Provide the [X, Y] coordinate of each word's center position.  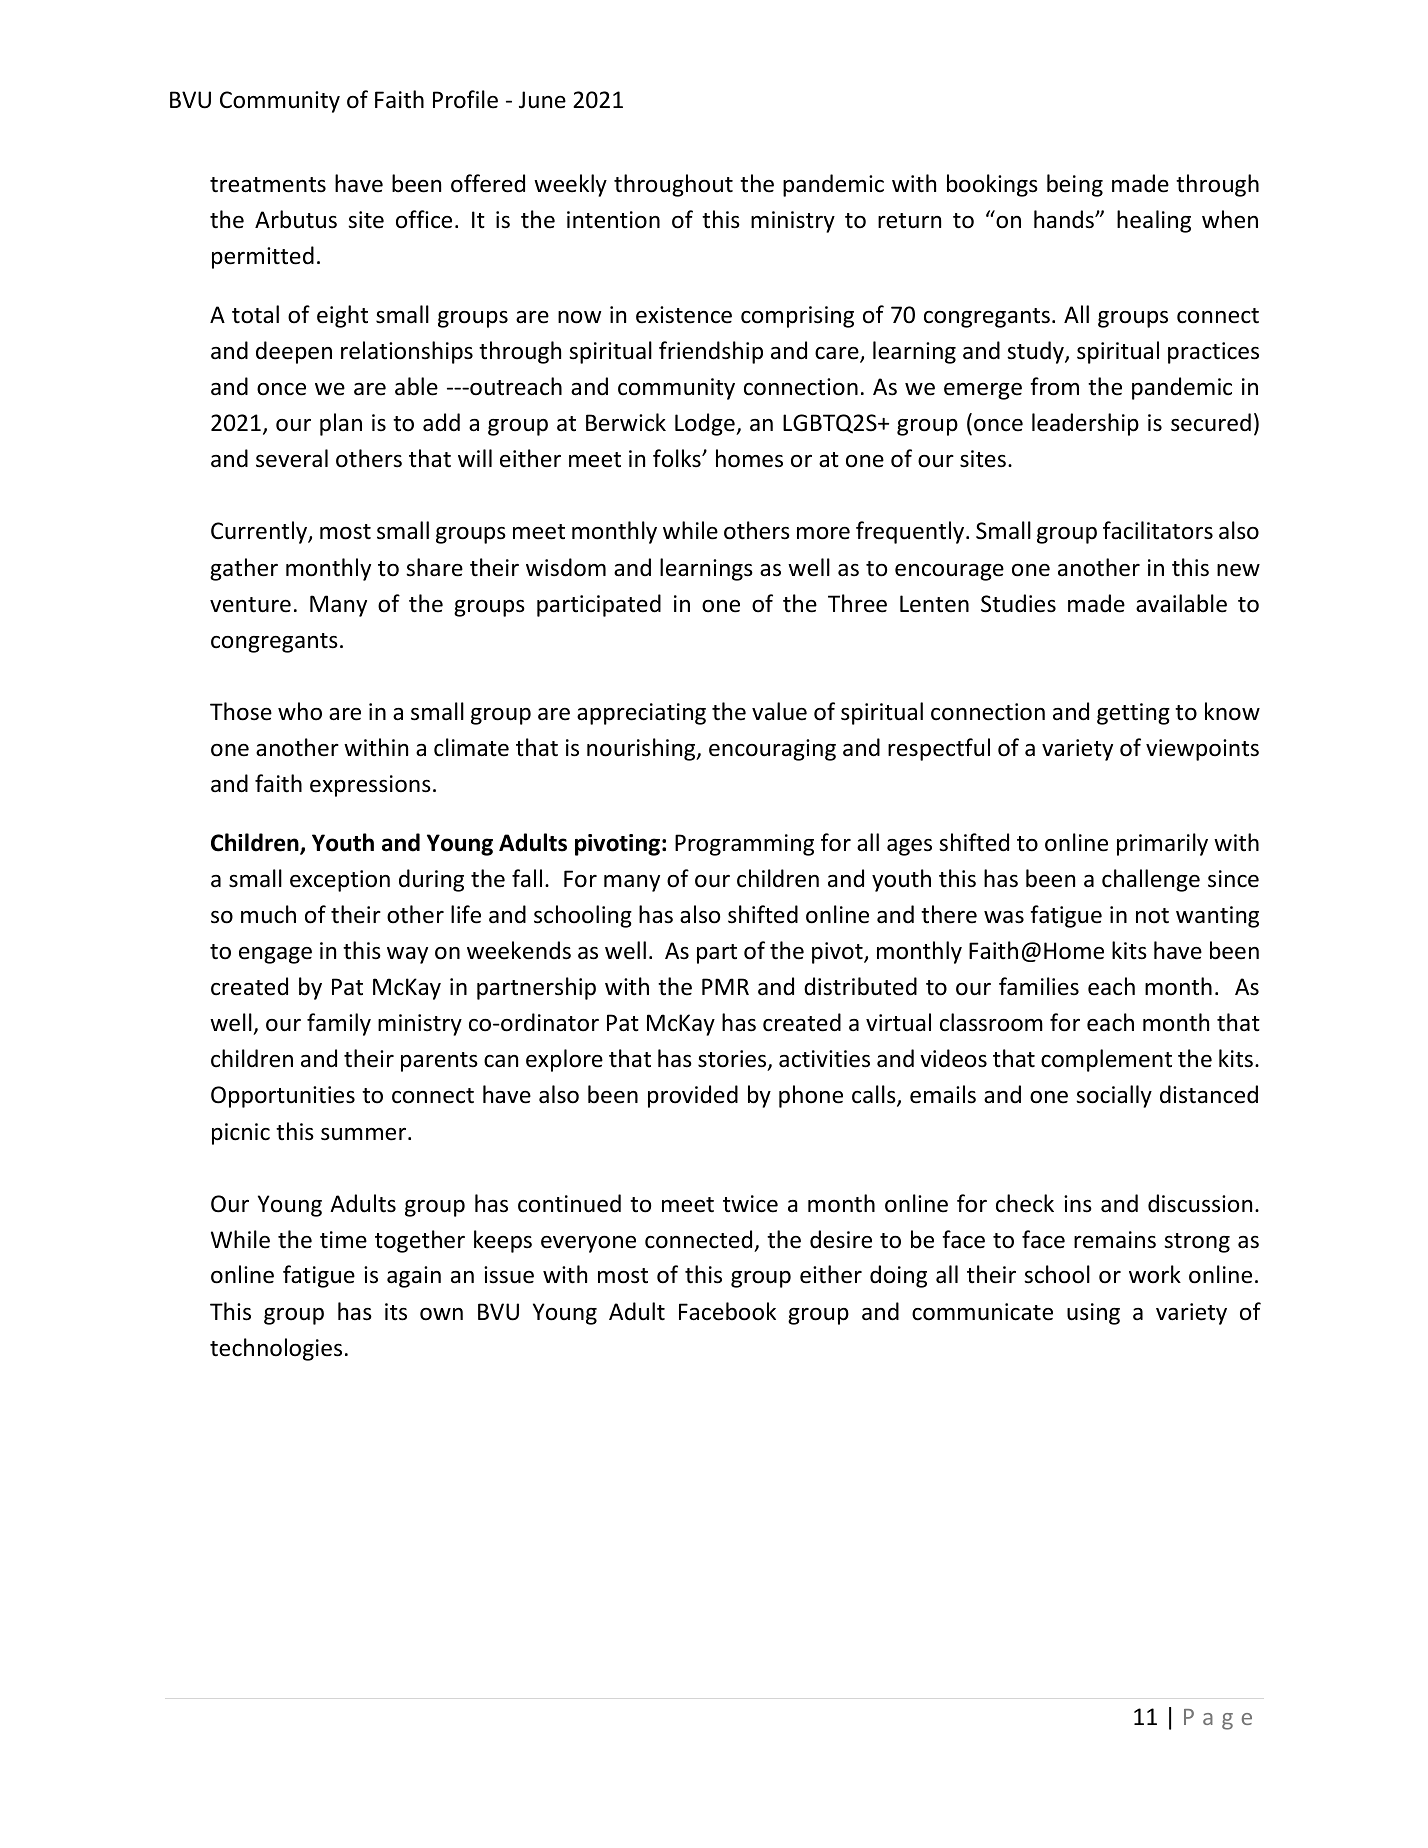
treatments [268, 185]
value [779, 711]
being [1075, 185]
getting [1133, 714]
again [414, 1277]
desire [841, 1239]
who [300, 711]
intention [613, 220]
